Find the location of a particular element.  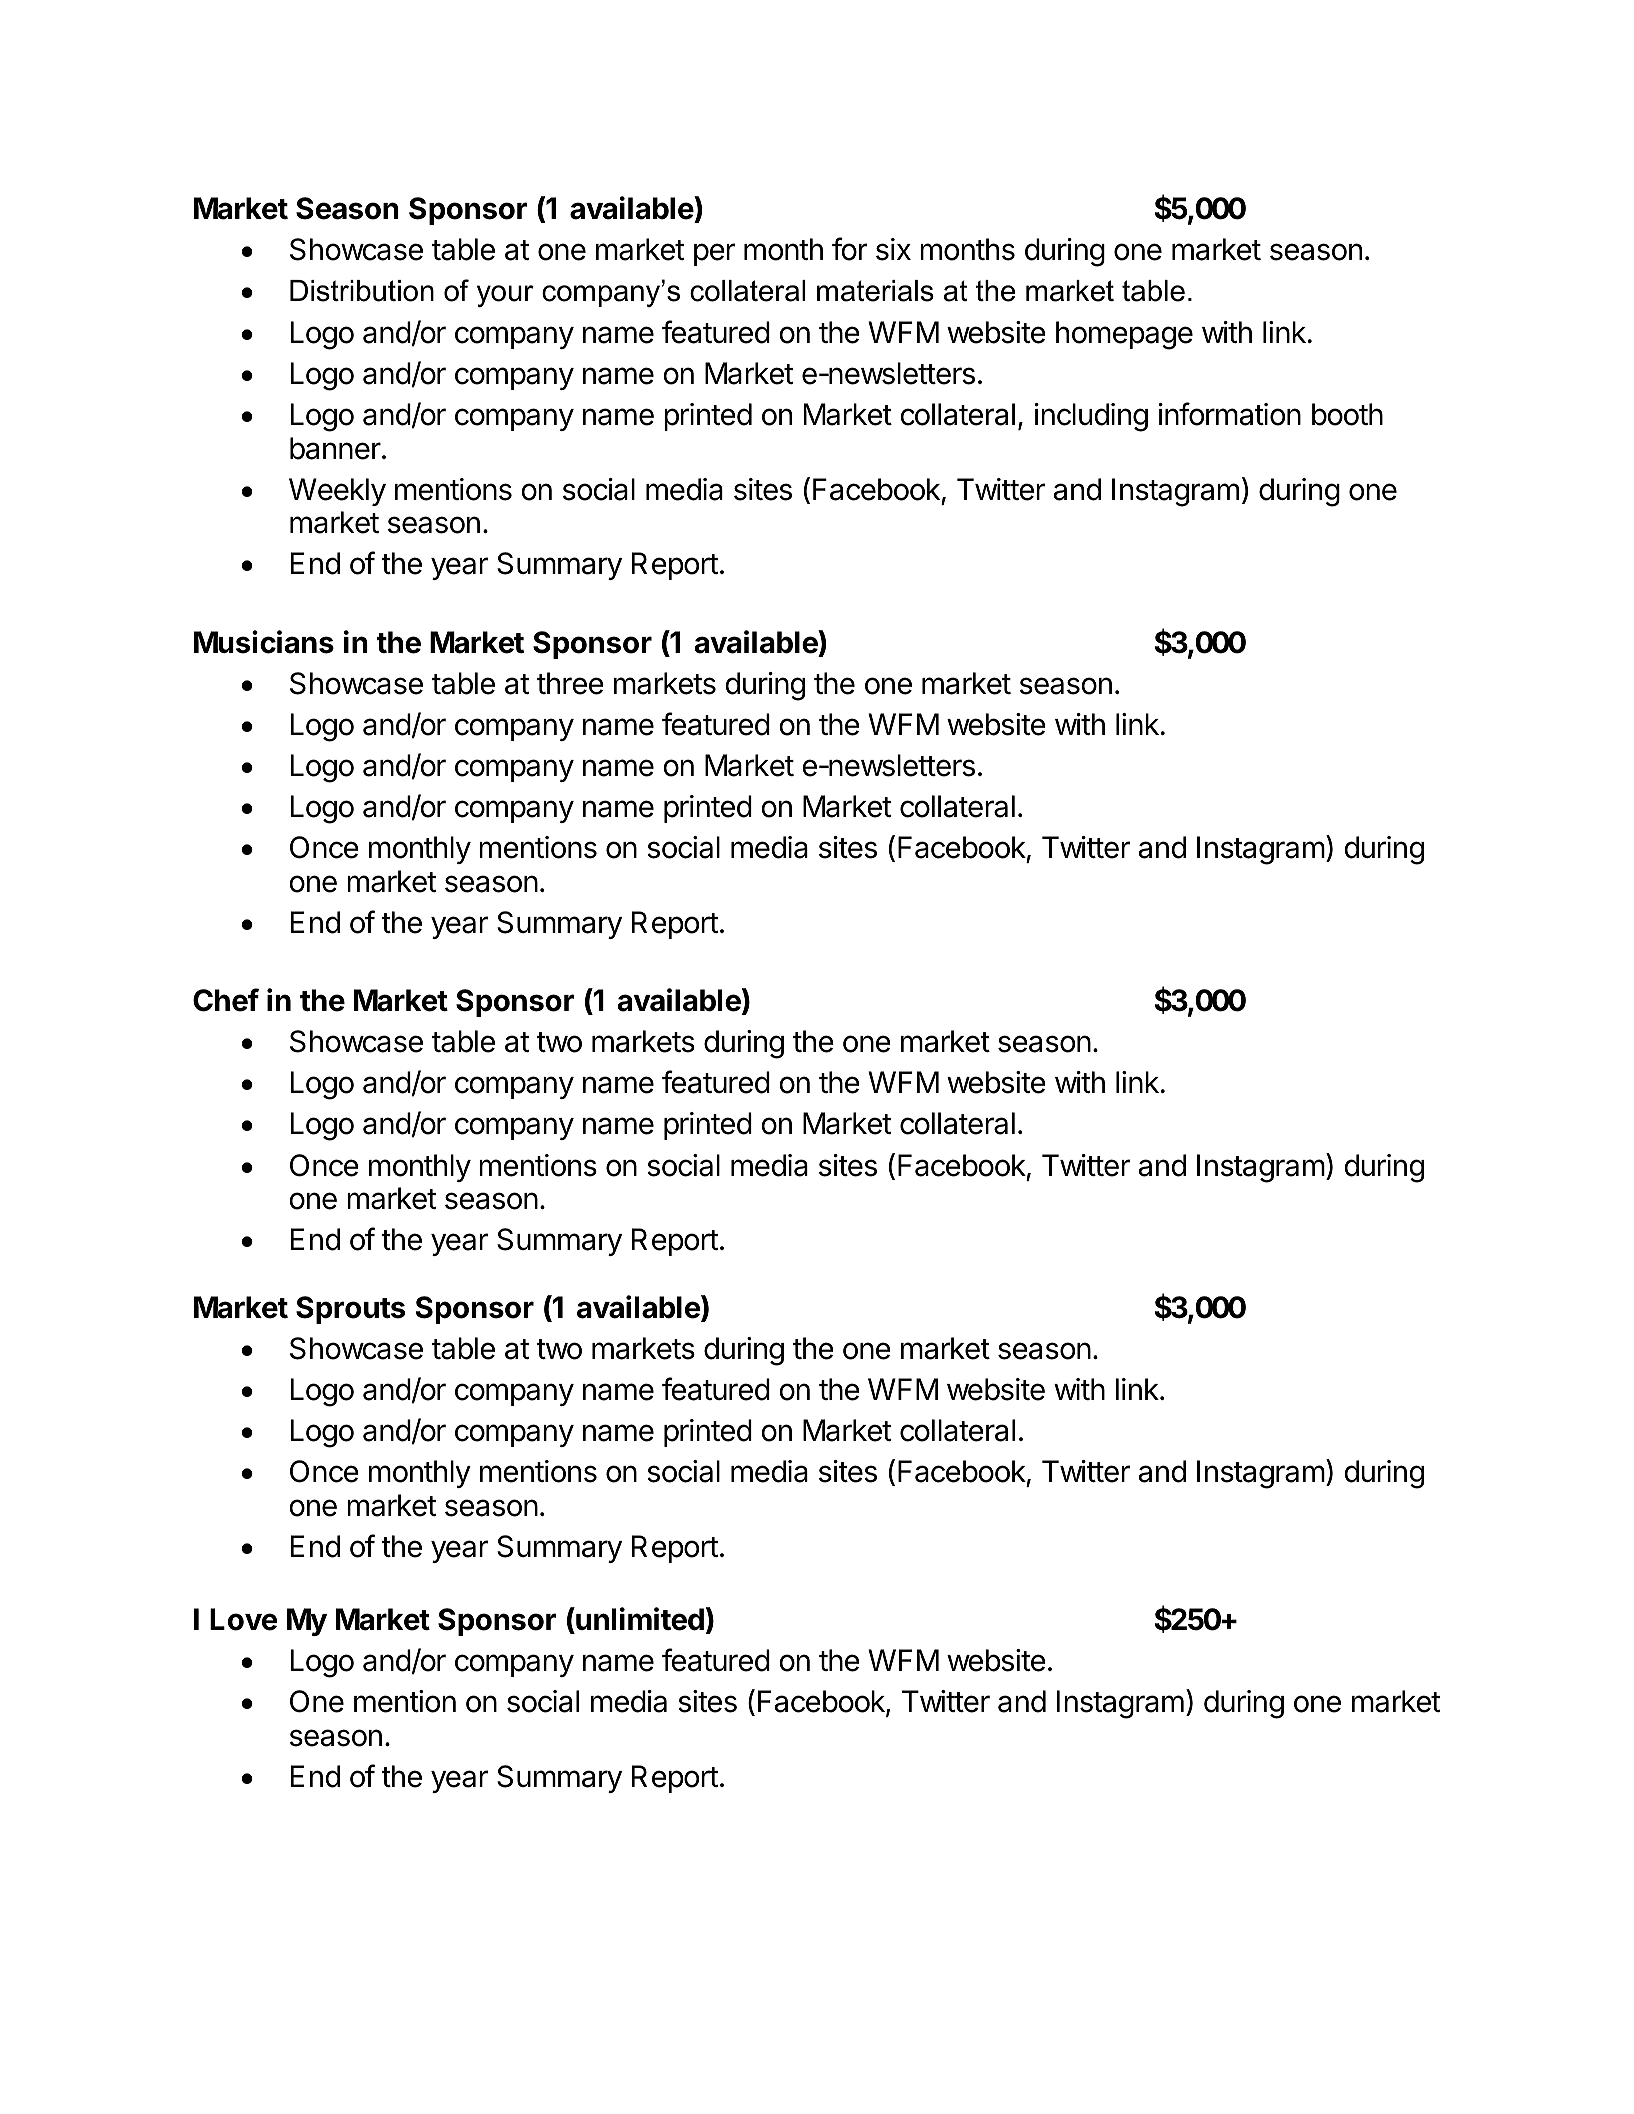

Distribution is located at coordinates (362, 291).
